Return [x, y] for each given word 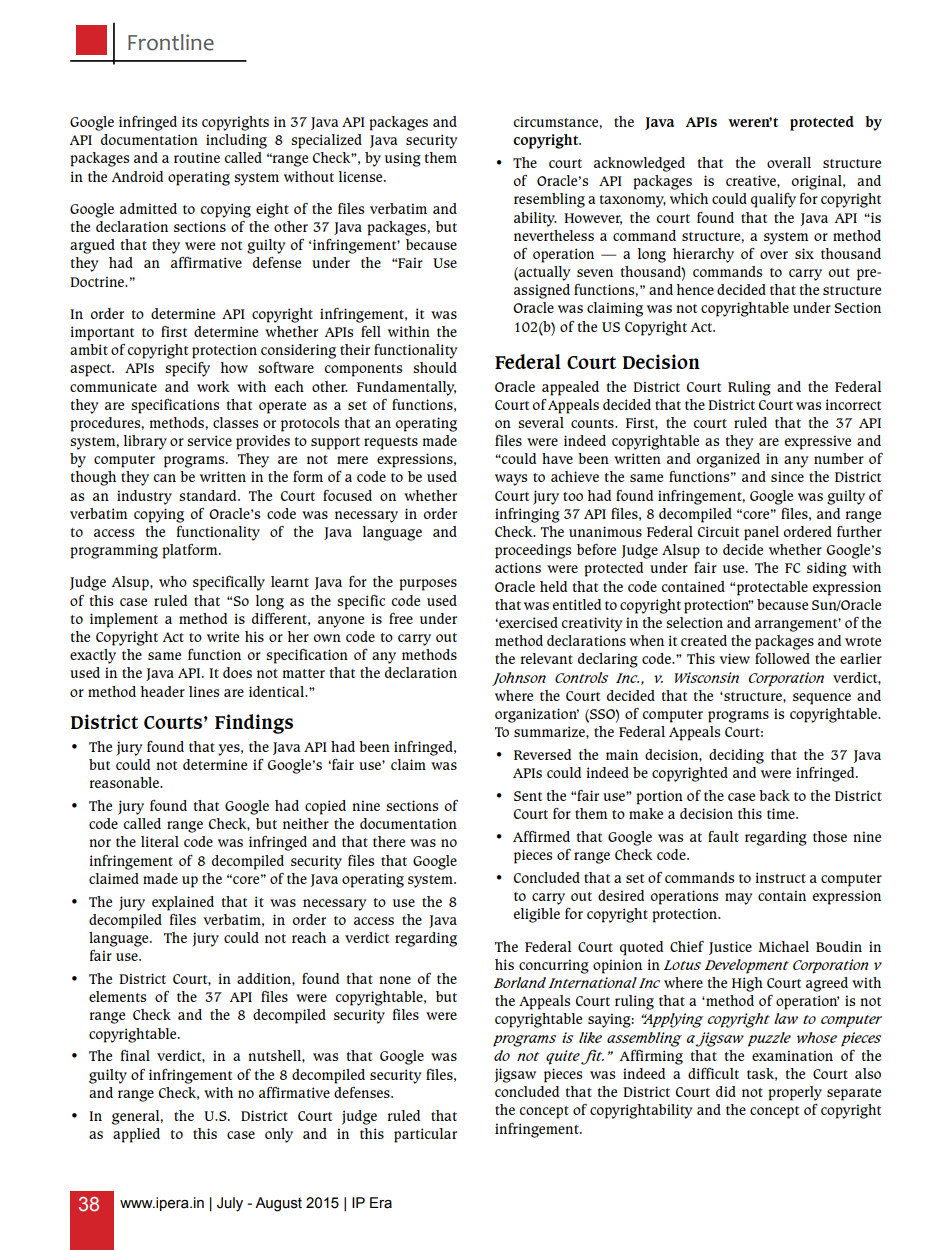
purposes [428, 585]
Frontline [171, 42]
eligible [537, 915]
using [403, 159]
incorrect [853, 404]
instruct [781, 877]
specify [187, 369]
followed [782, 658]
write [223, 636]
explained [183, 903]
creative [752, 180]
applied [136, 1135]
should [435, 367]
